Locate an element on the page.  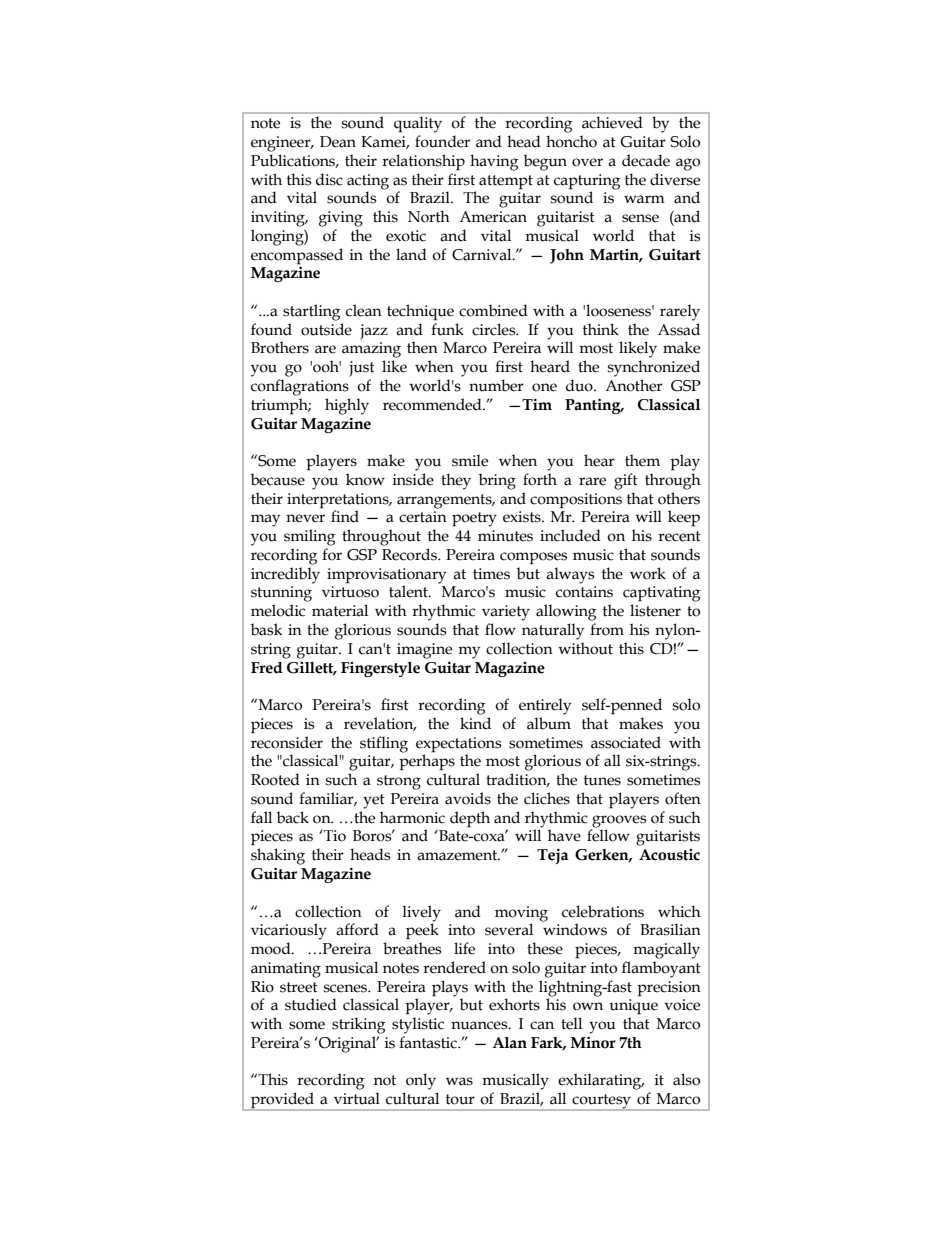
flow is located at coordinates (500, 629).
